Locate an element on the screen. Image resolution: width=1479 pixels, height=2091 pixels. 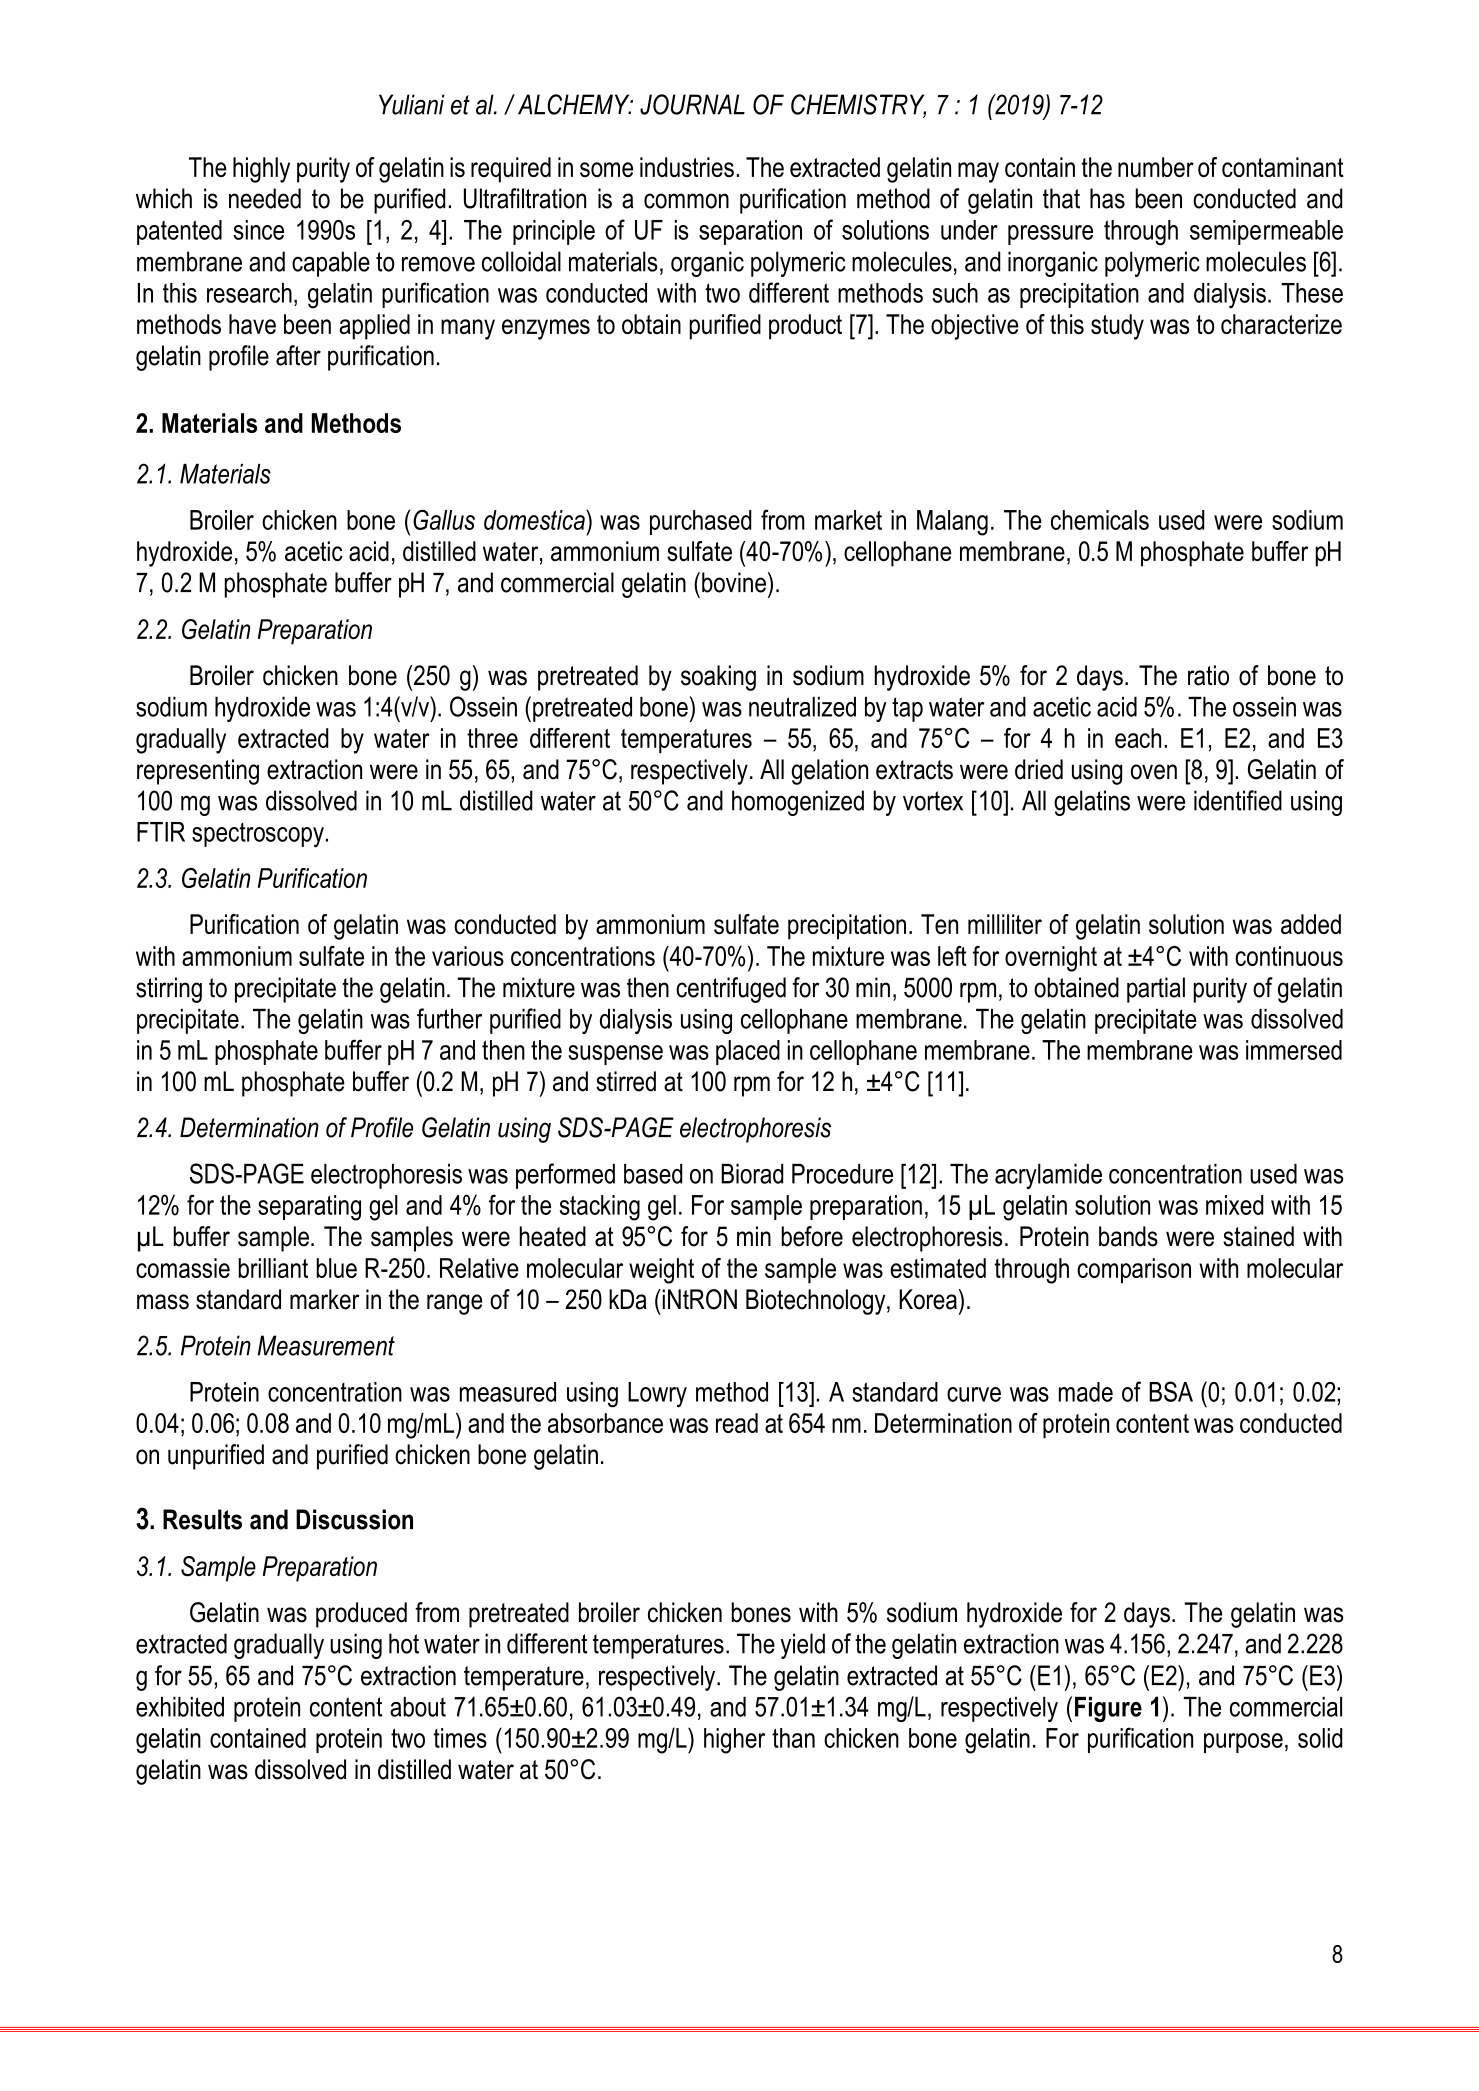
weight is located at coordinates (661, 1271).
